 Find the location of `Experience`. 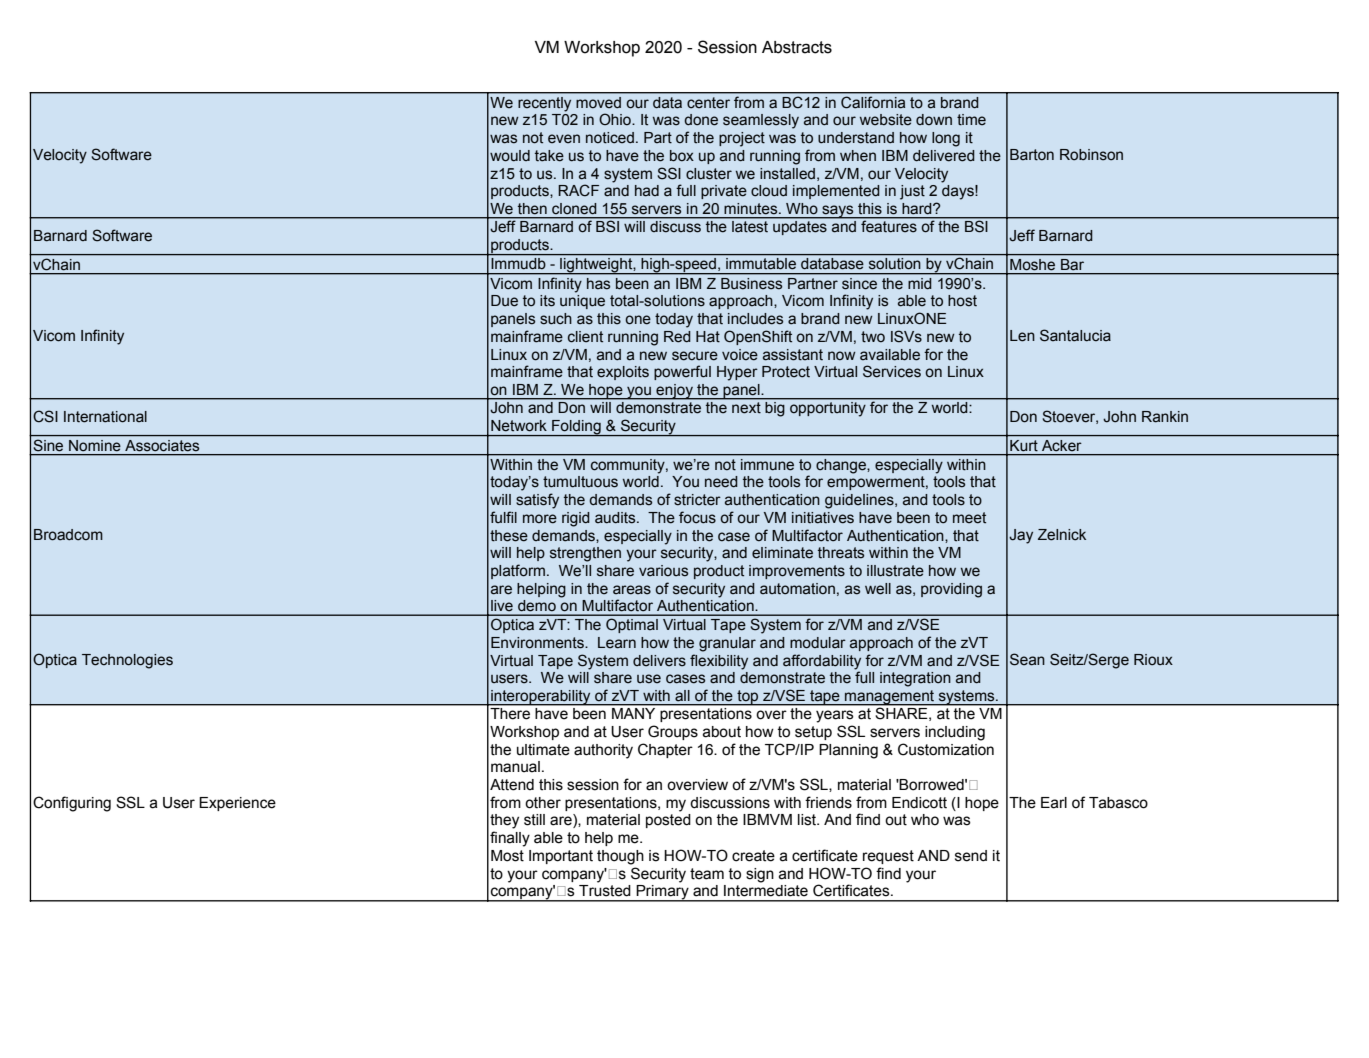

Experience is located at coordinates (237, 804).
